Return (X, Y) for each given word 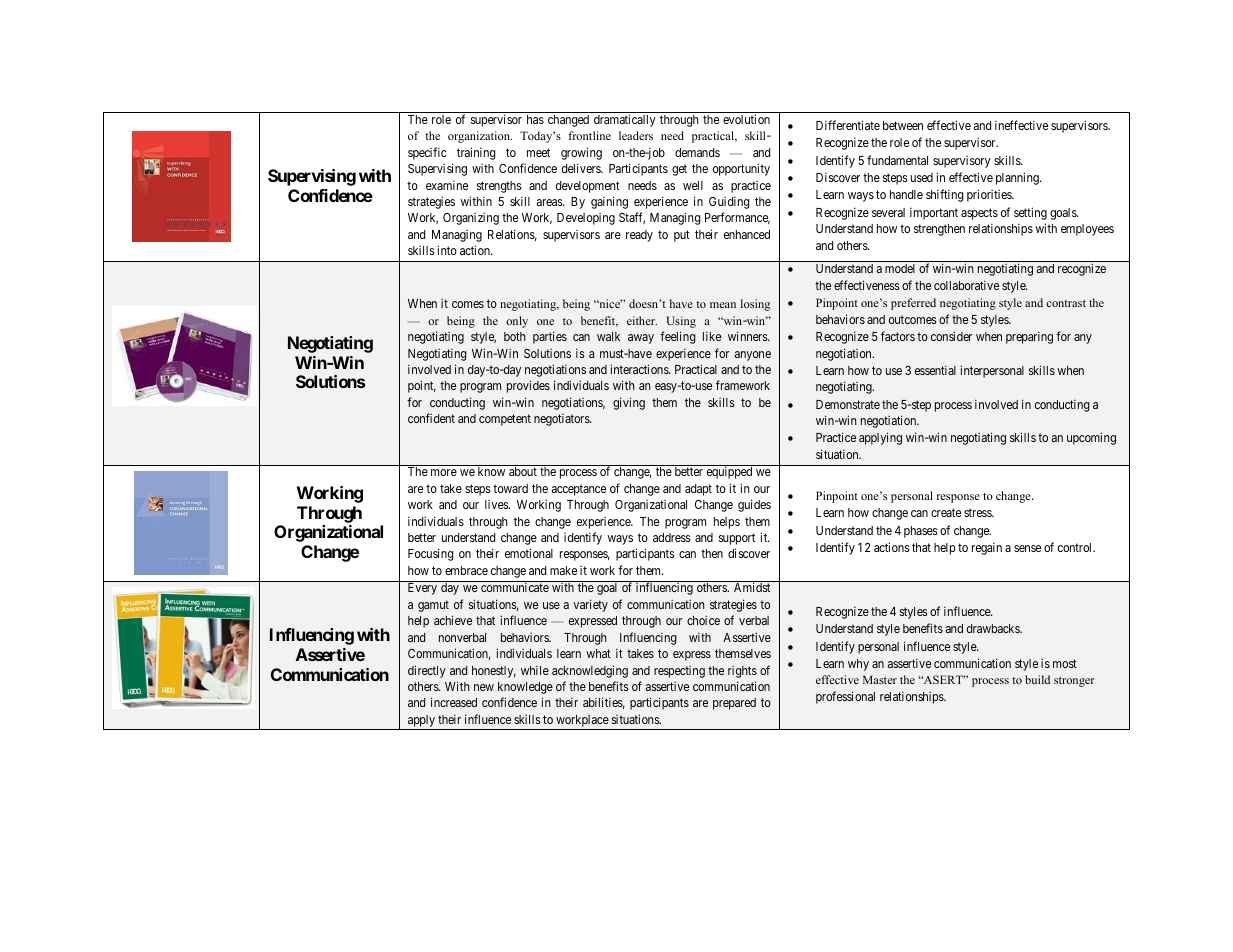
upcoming (1091, 438)
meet (538, 152)
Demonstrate (848, 404)
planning (1018, 178)
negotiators (562, 420)
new (484, 687)
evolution (746, 119)
